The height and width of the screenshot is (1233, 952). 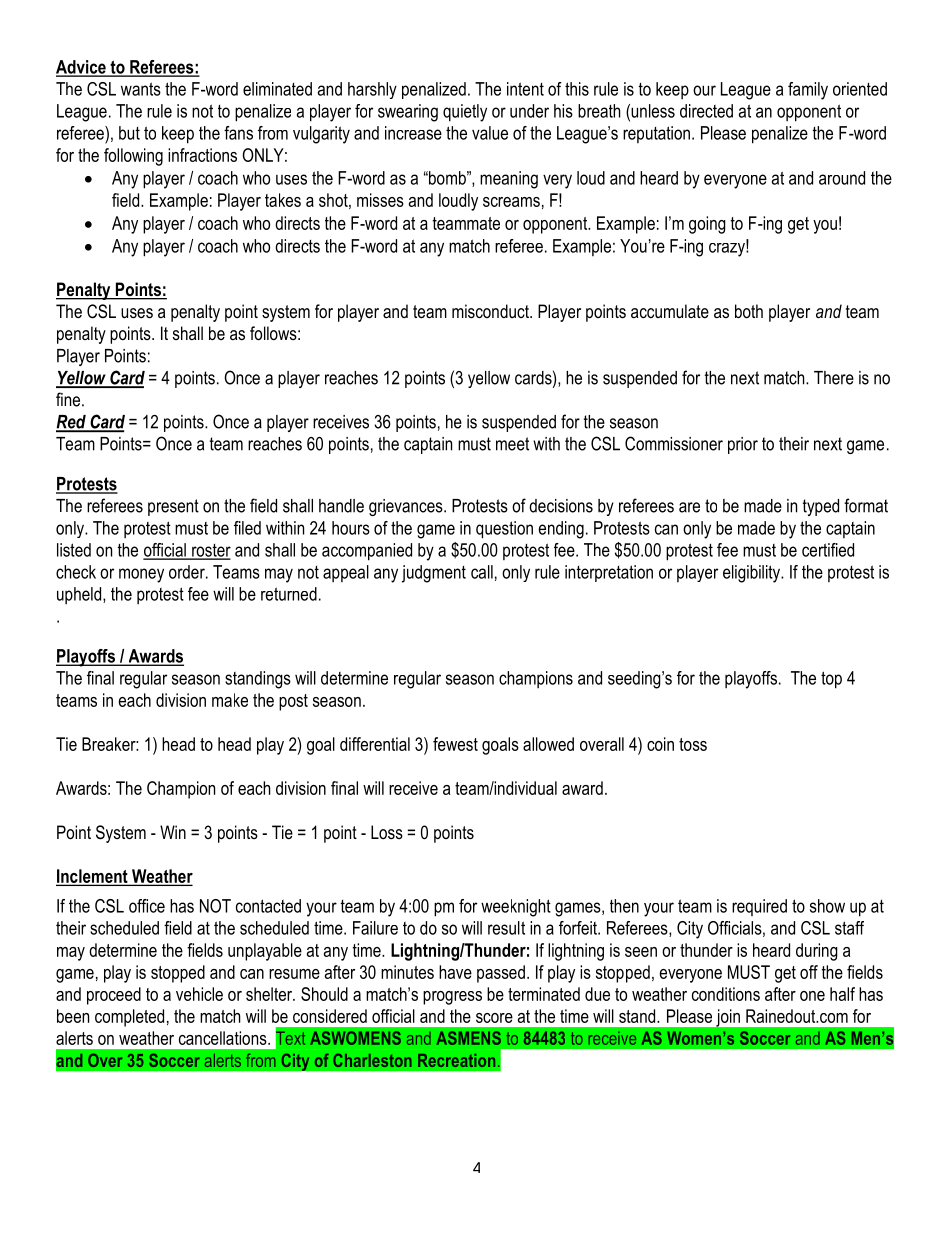 What do you see at coordinates (693, 744) in the screenshot?
I see `toss` at bounding box center [693, 744].
